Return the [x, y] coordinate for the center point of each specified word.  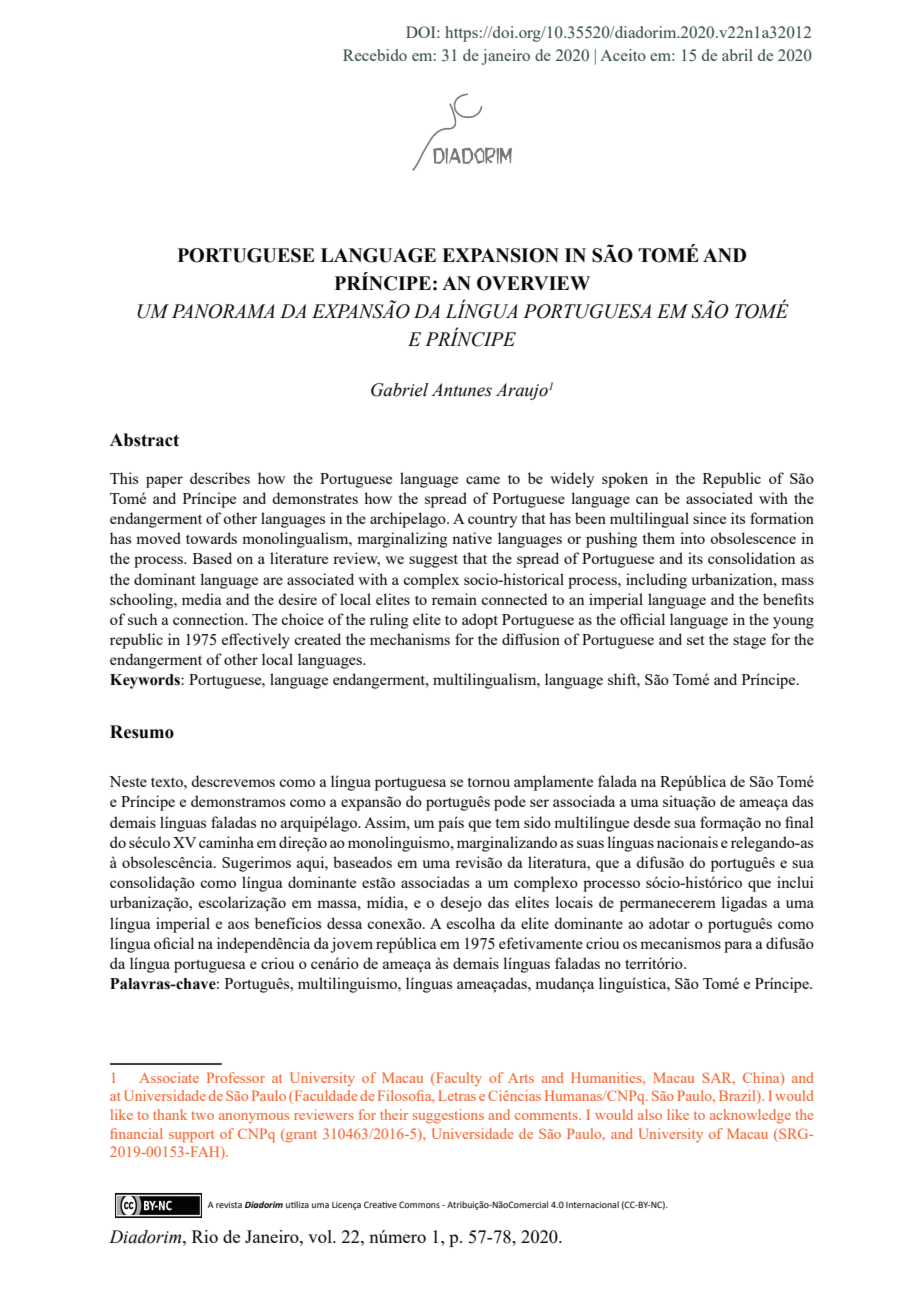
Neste [128, 781]
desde [651, 822]
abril [737, 55]
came [483, 480]
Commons [419, 1204]
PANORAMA [223, 311]
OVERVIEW [533, 283]
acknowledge [750, 1116]
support [191, 1136]
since [709, 518]
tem [508, 823]
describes [220, 478]
